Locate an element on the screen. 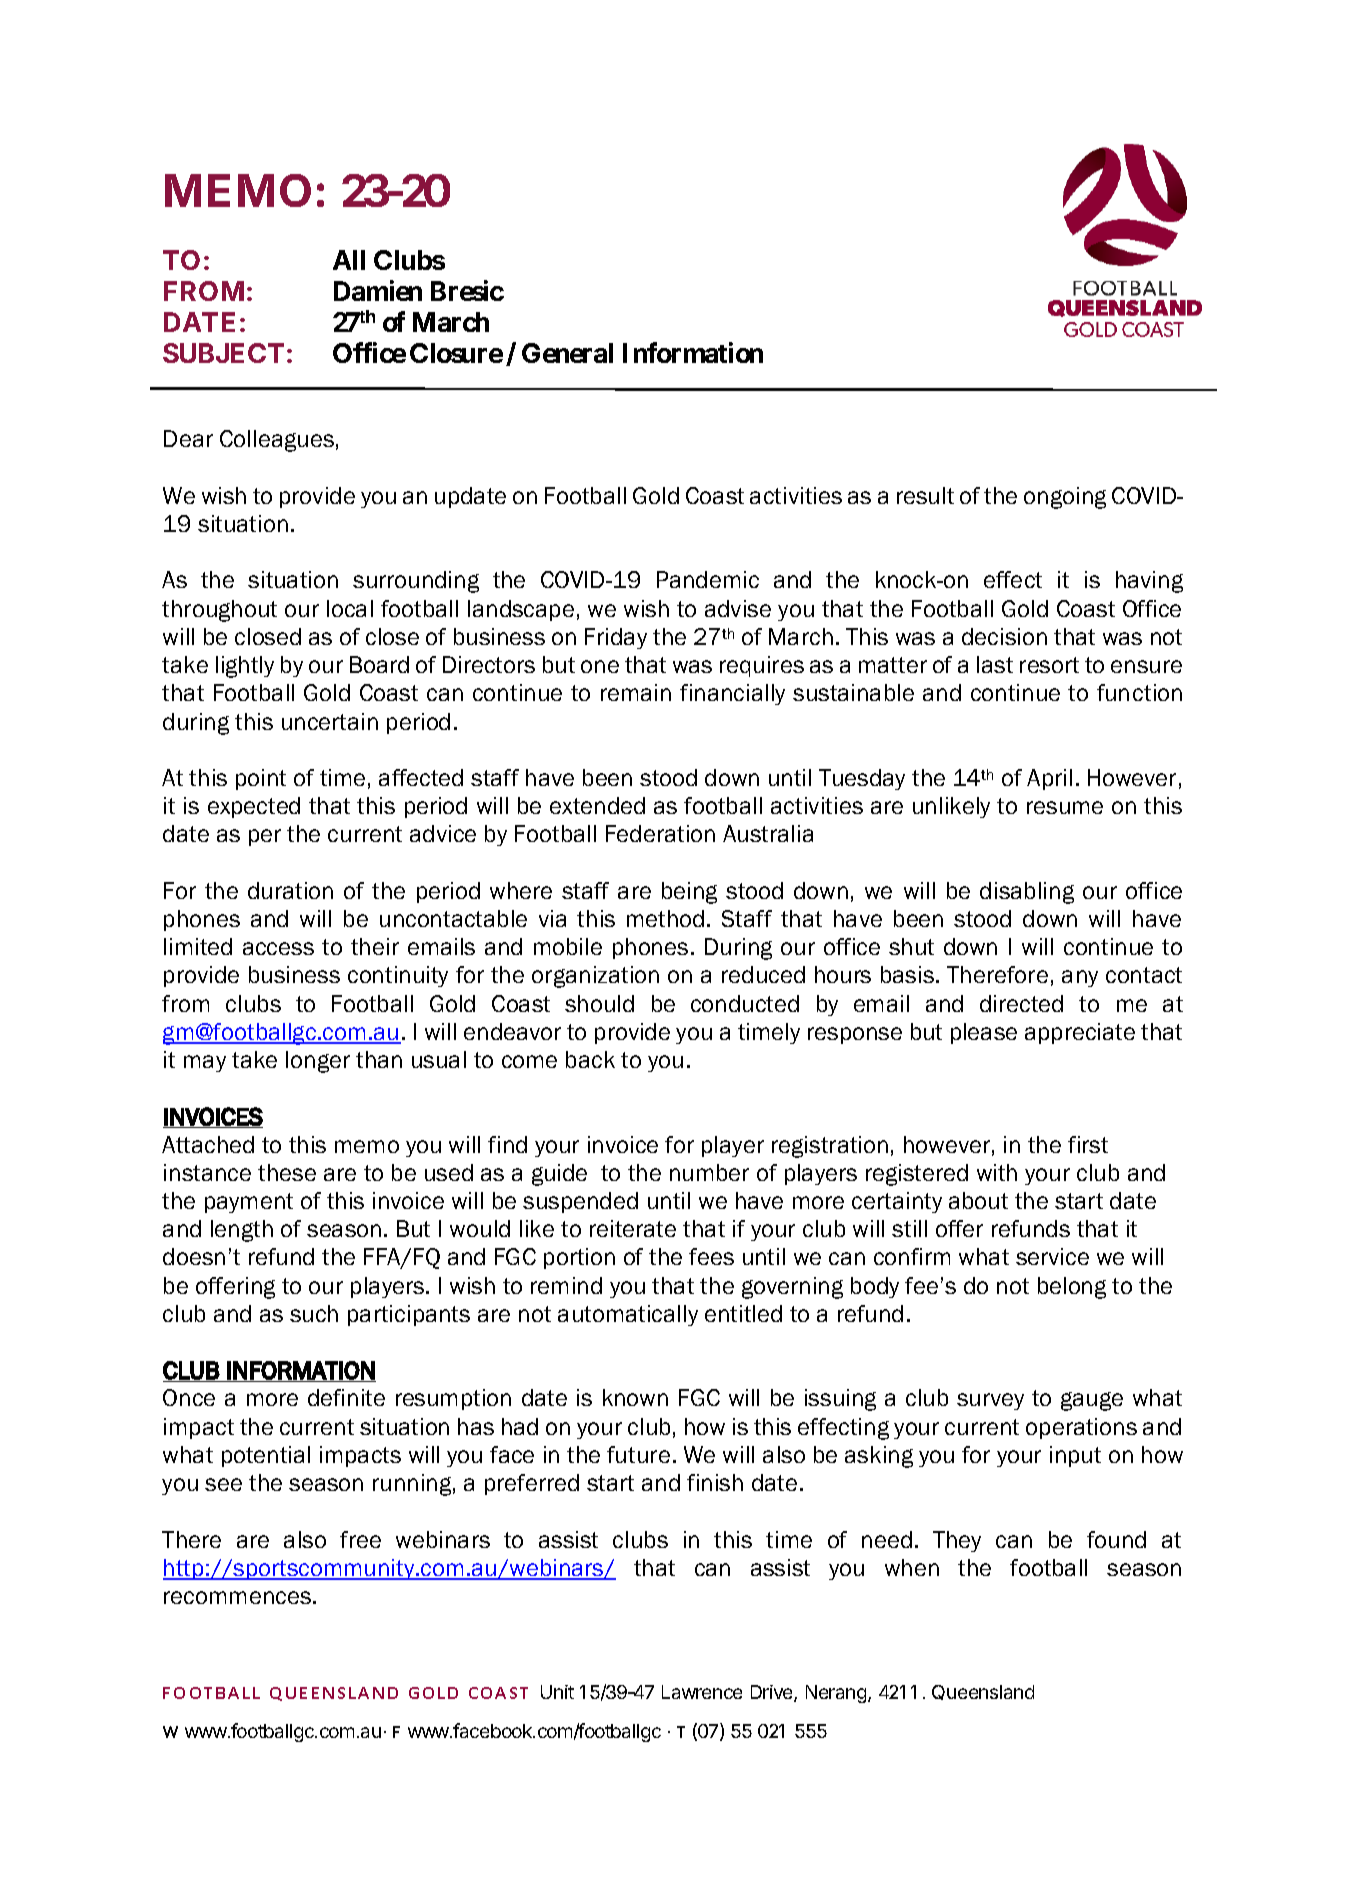  should is located at coordinates (599, 1003).
